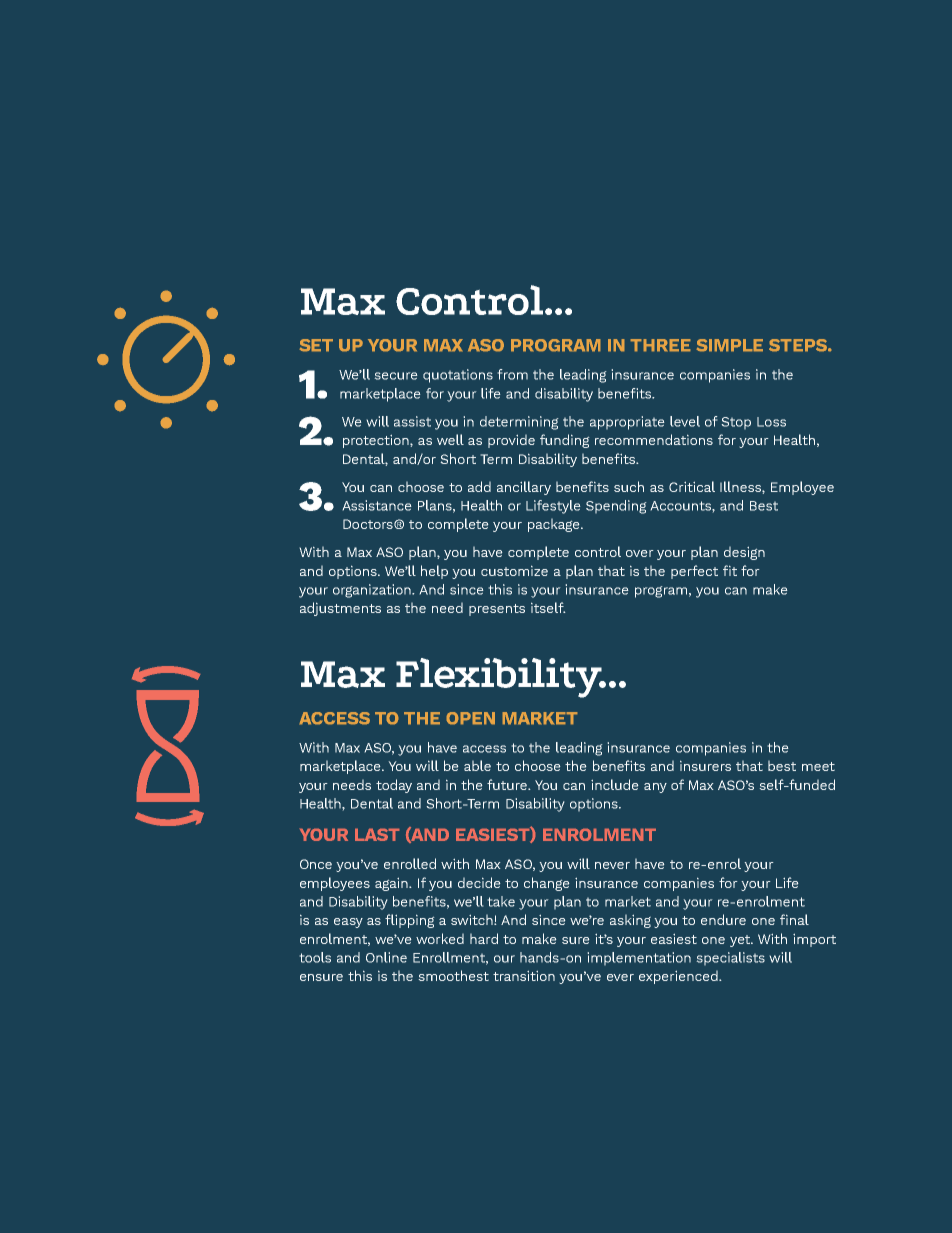 The image size is (952, 1233). What do you see at coordinates (386, 957) in the page?
I see `Online` at bounding box center [386, 957].
